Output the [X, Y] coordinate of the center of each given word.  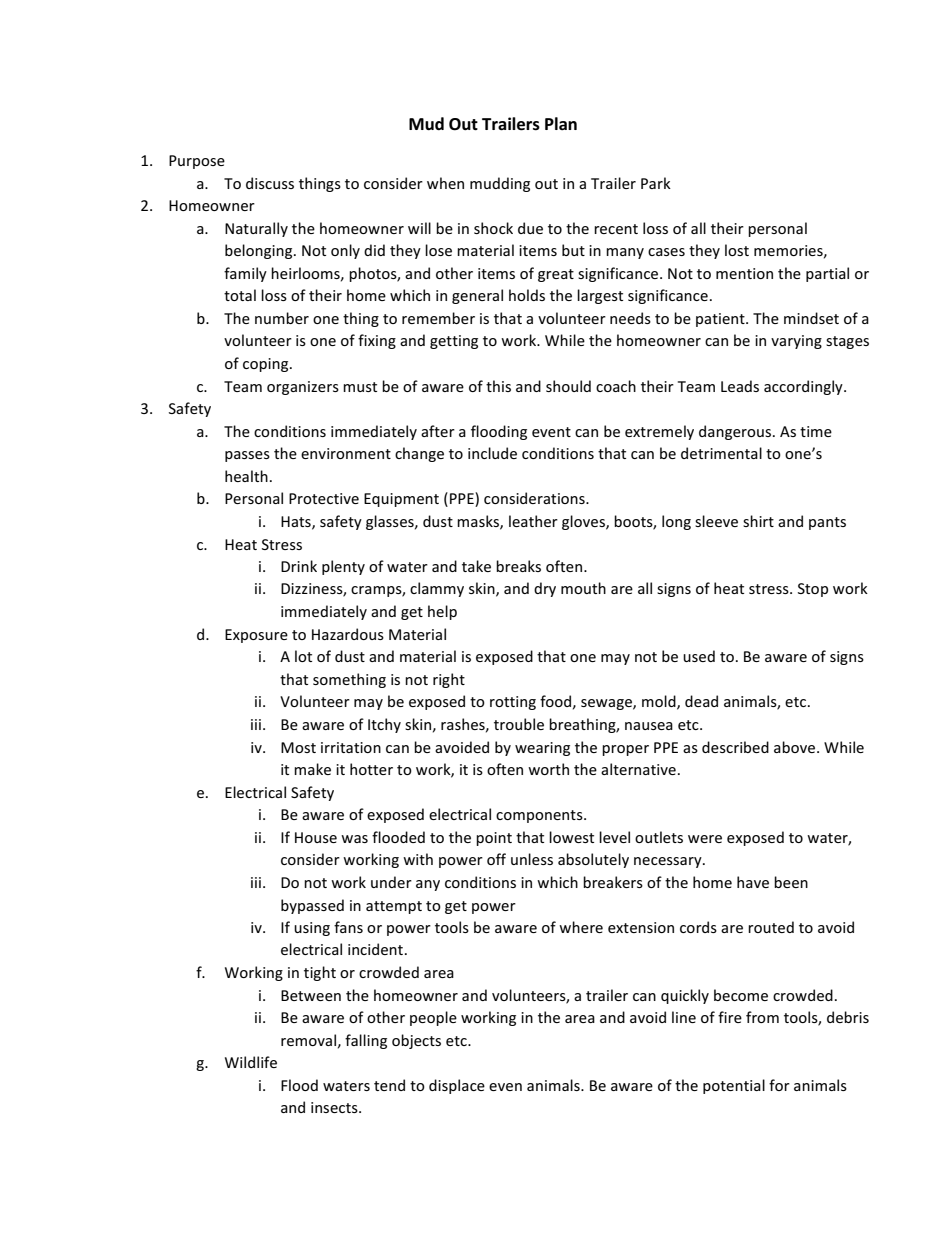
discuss [270, 183]
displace [457, 1086]
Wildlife [251, 1062]
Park [656, 183]
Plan [561, 123]
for [779, 1085]
